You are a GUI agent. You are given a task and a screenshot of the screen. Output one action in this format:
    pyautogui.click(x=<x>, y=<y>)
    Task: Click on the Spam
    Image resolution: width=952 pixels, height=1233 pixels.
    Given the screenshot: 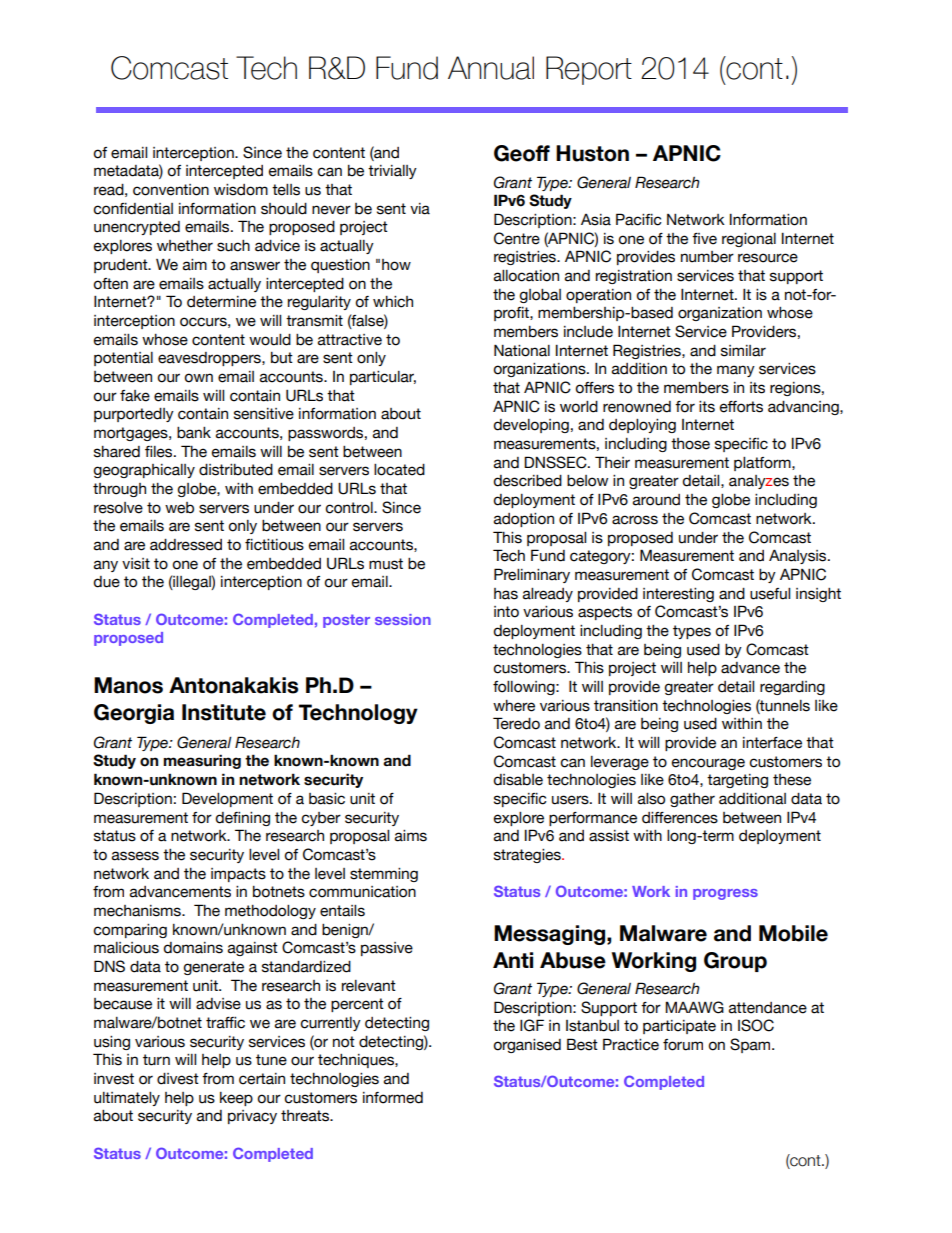 What is the action you would take?
    pyautogui.click(x=751, y=1045)
